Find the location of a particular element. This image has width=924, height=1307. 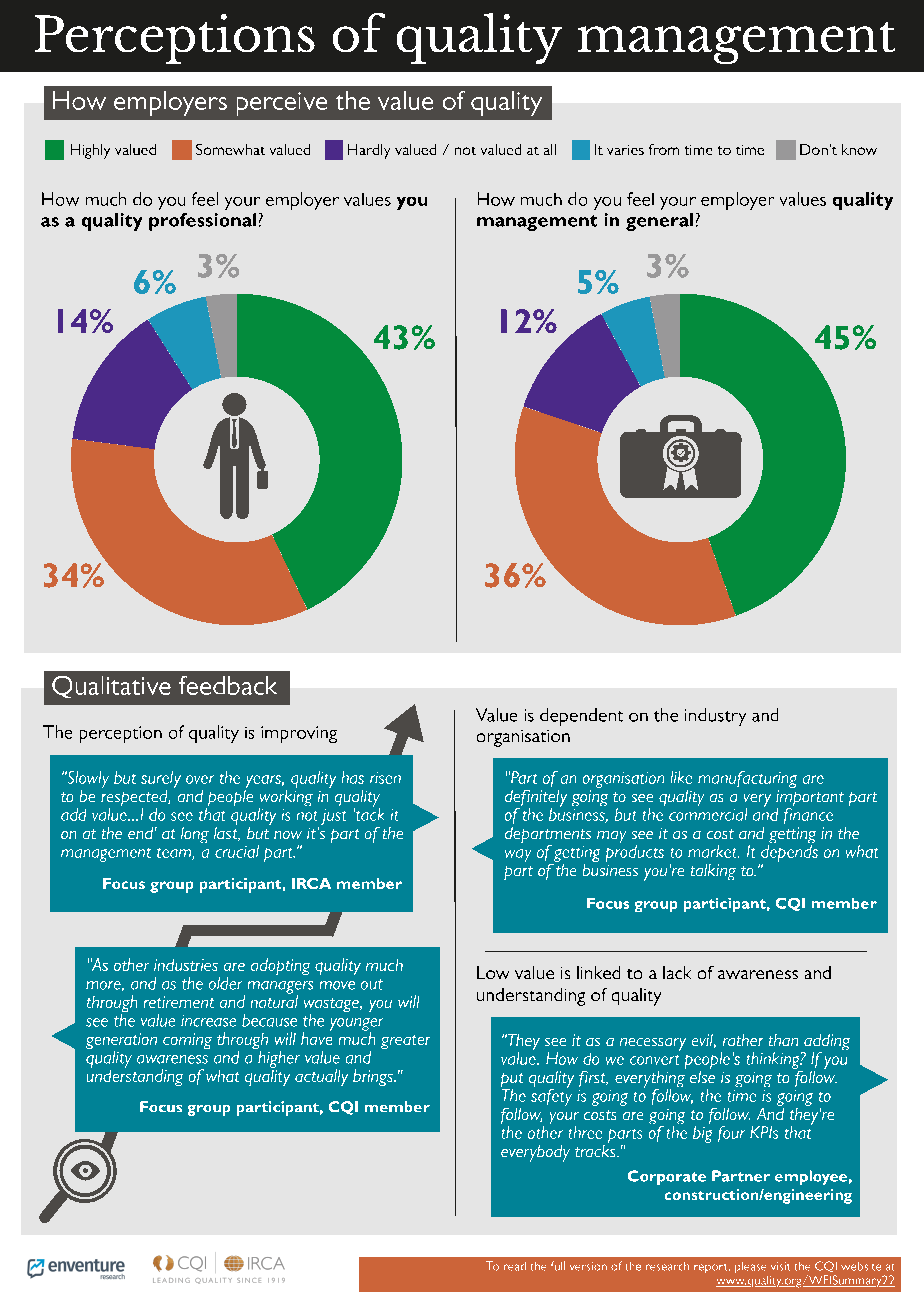

visit is located at coordinates (780, 1266).
